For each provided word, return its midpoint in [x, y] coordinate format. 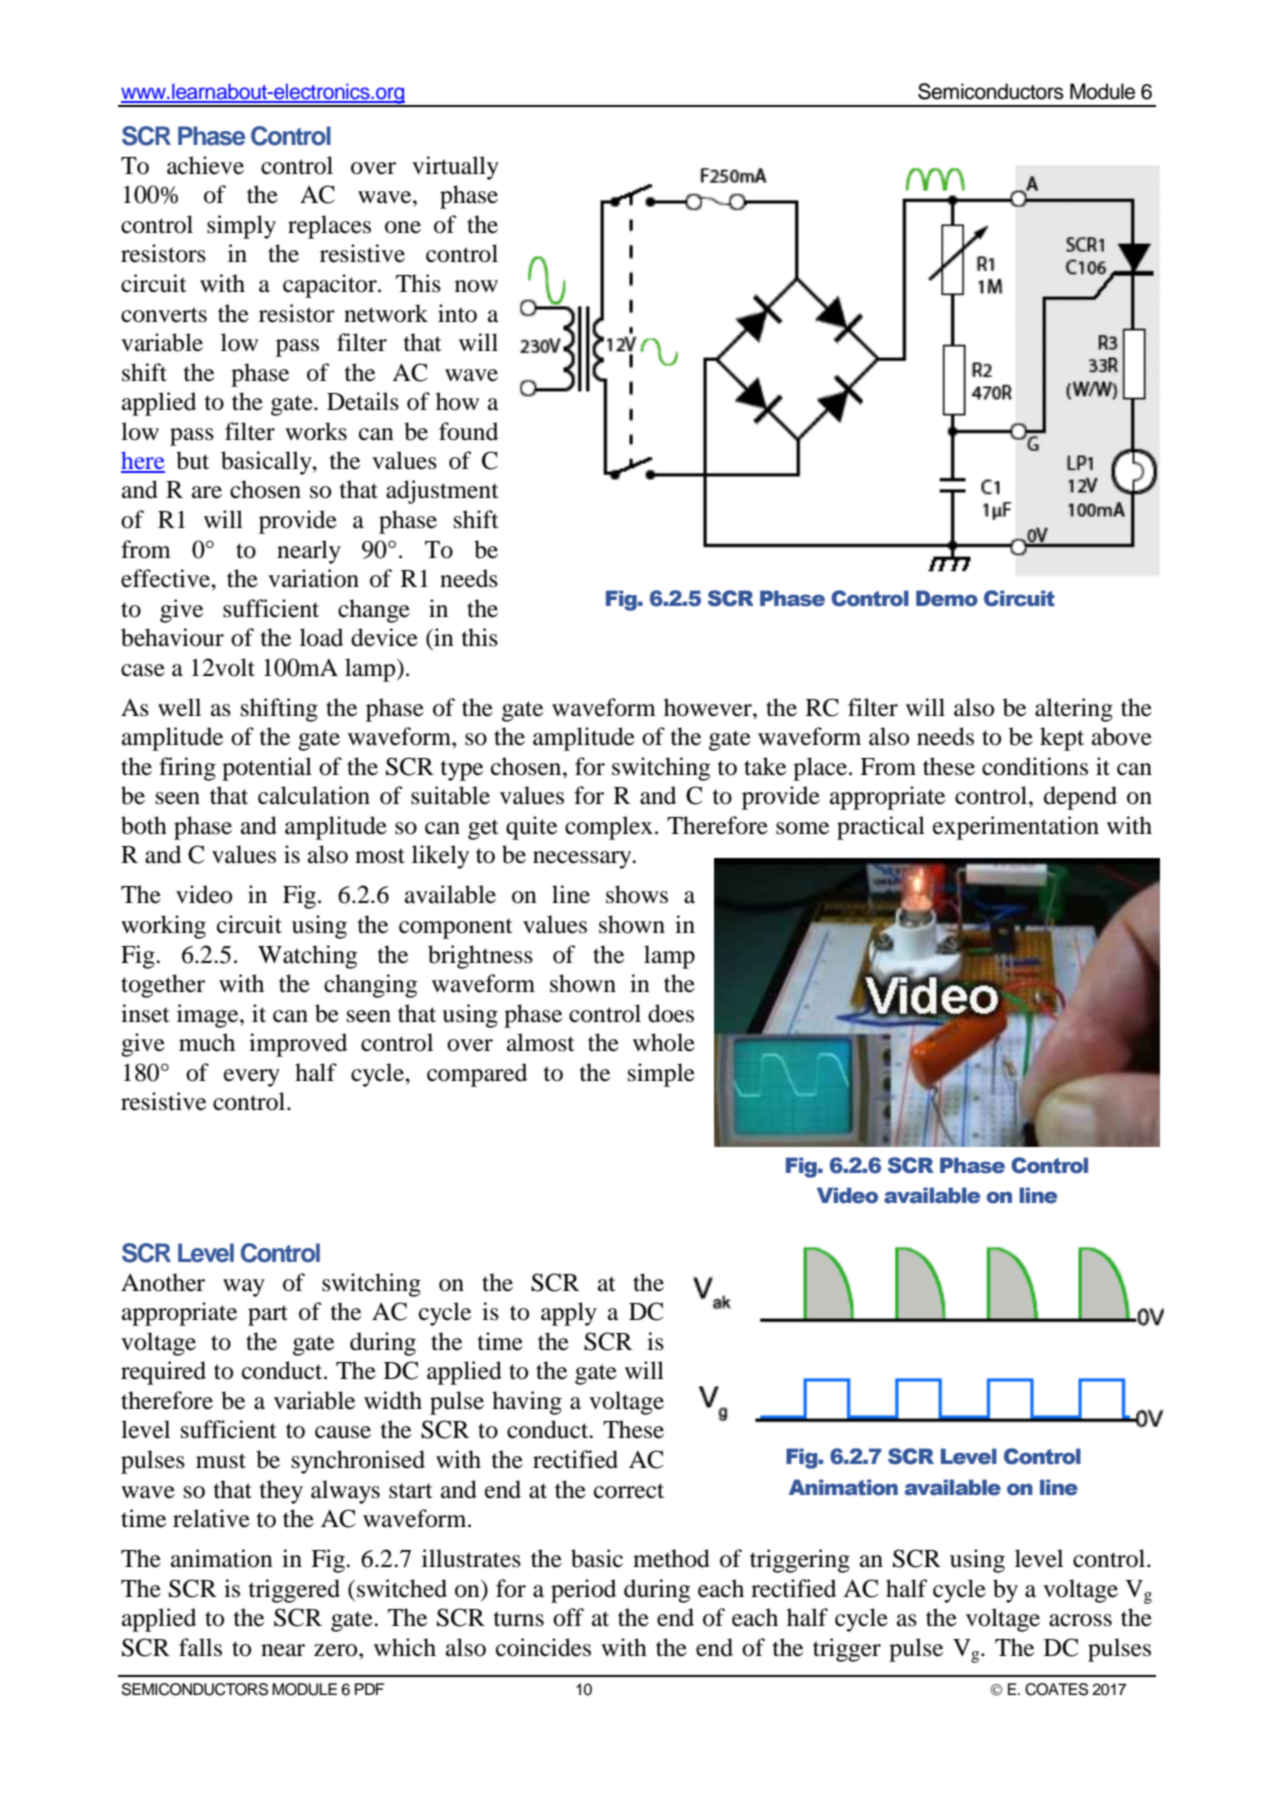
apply [569, 1314]
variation [313, 578]
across [1080, 1620]
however [709, 707]
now [476, 286]
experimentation [1016, 828]
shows [637, 894]
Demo [947, 598]
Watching [307, 957]
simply [241, 227]
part [268, 1315]
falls [200, 1647]
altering [1074, 710]
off [568, 1617]
